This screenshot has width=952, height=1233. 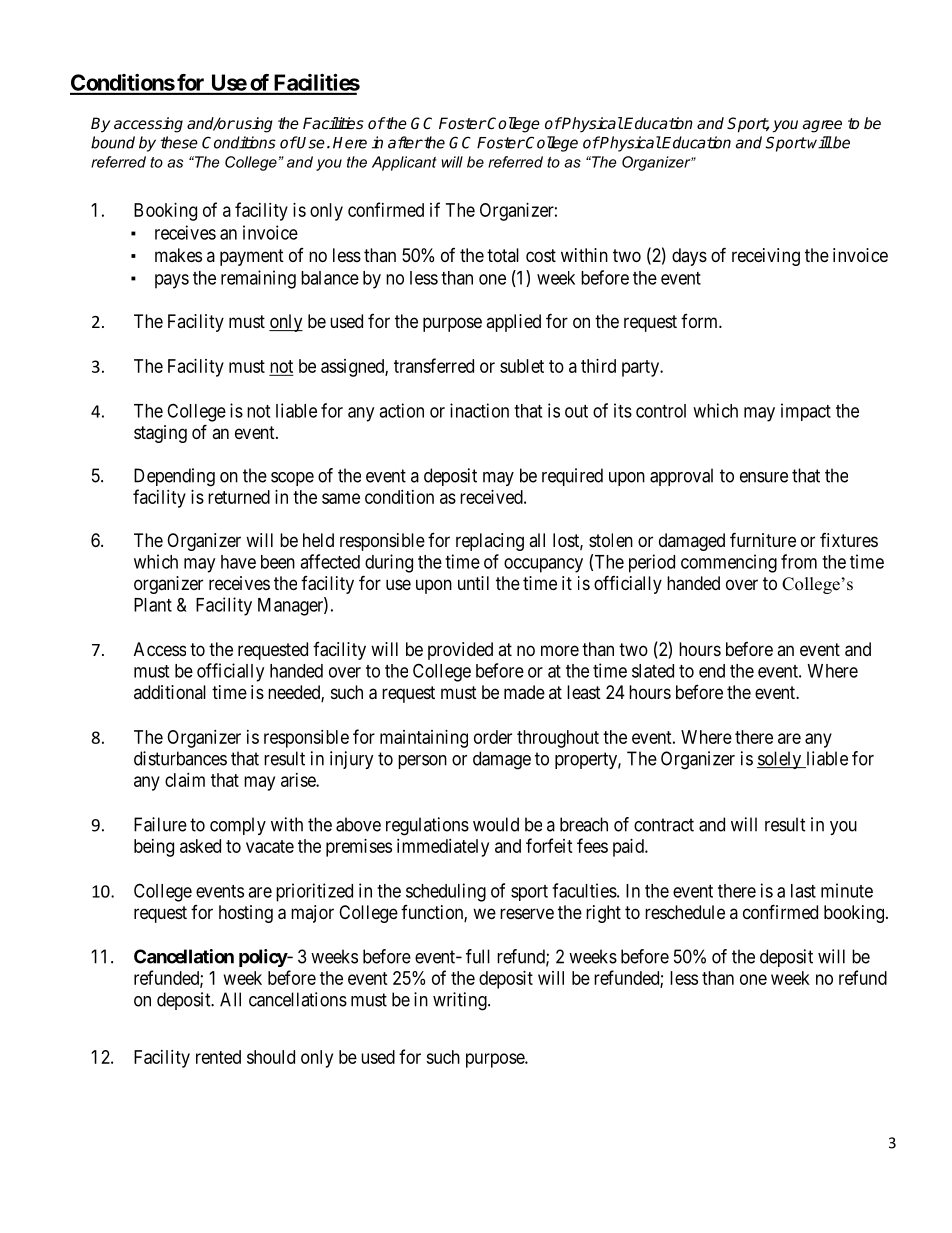 What do you see at coordinates (180, 758) in the screenshot?
I see `disturbances` at bounding box center [180, 758].
